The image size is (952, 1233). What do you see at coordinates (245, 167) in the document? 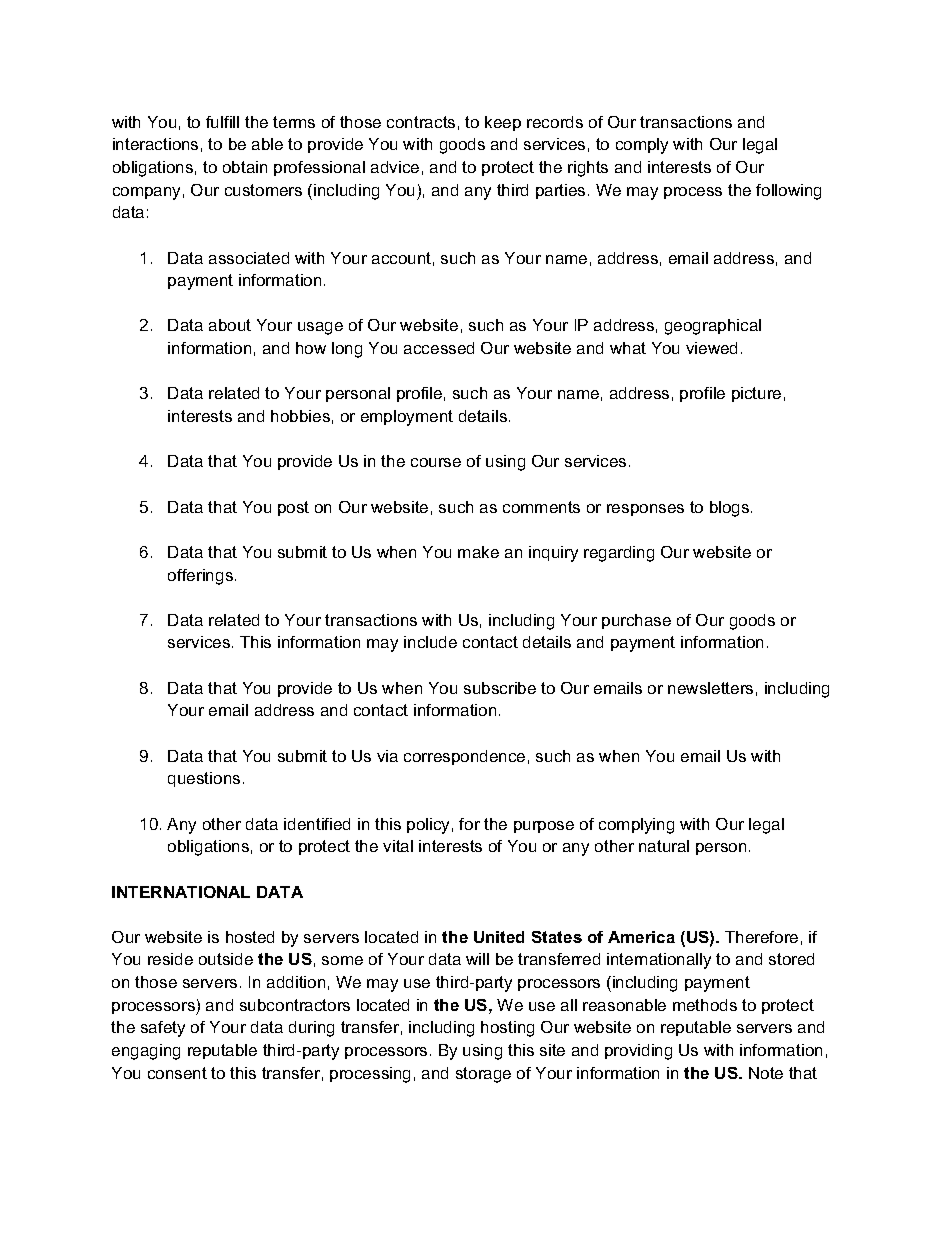
I see `obtain` at bounding box center [245, 167].
